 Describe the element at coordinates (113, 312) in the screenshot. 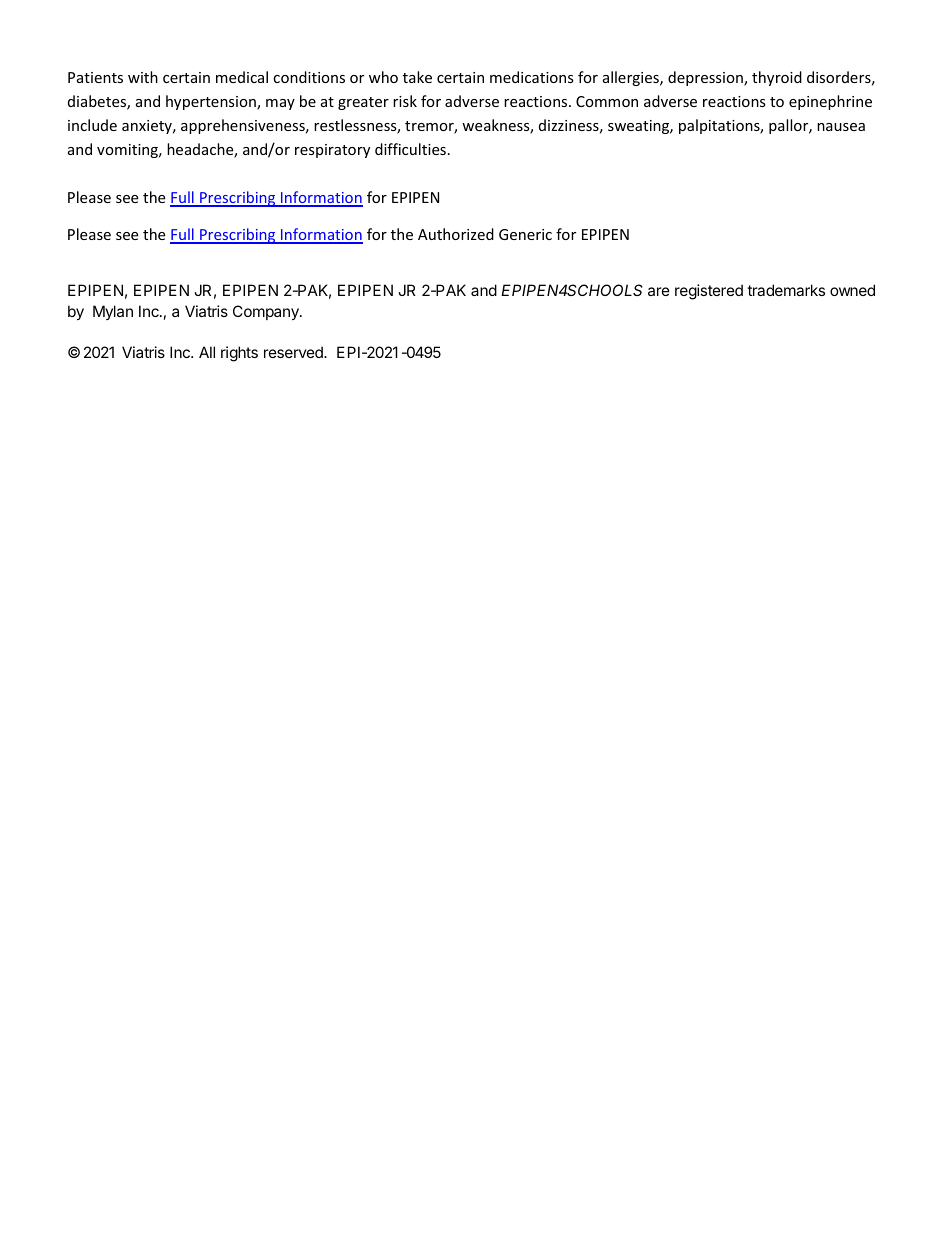

I see `Mylan` at that location.
